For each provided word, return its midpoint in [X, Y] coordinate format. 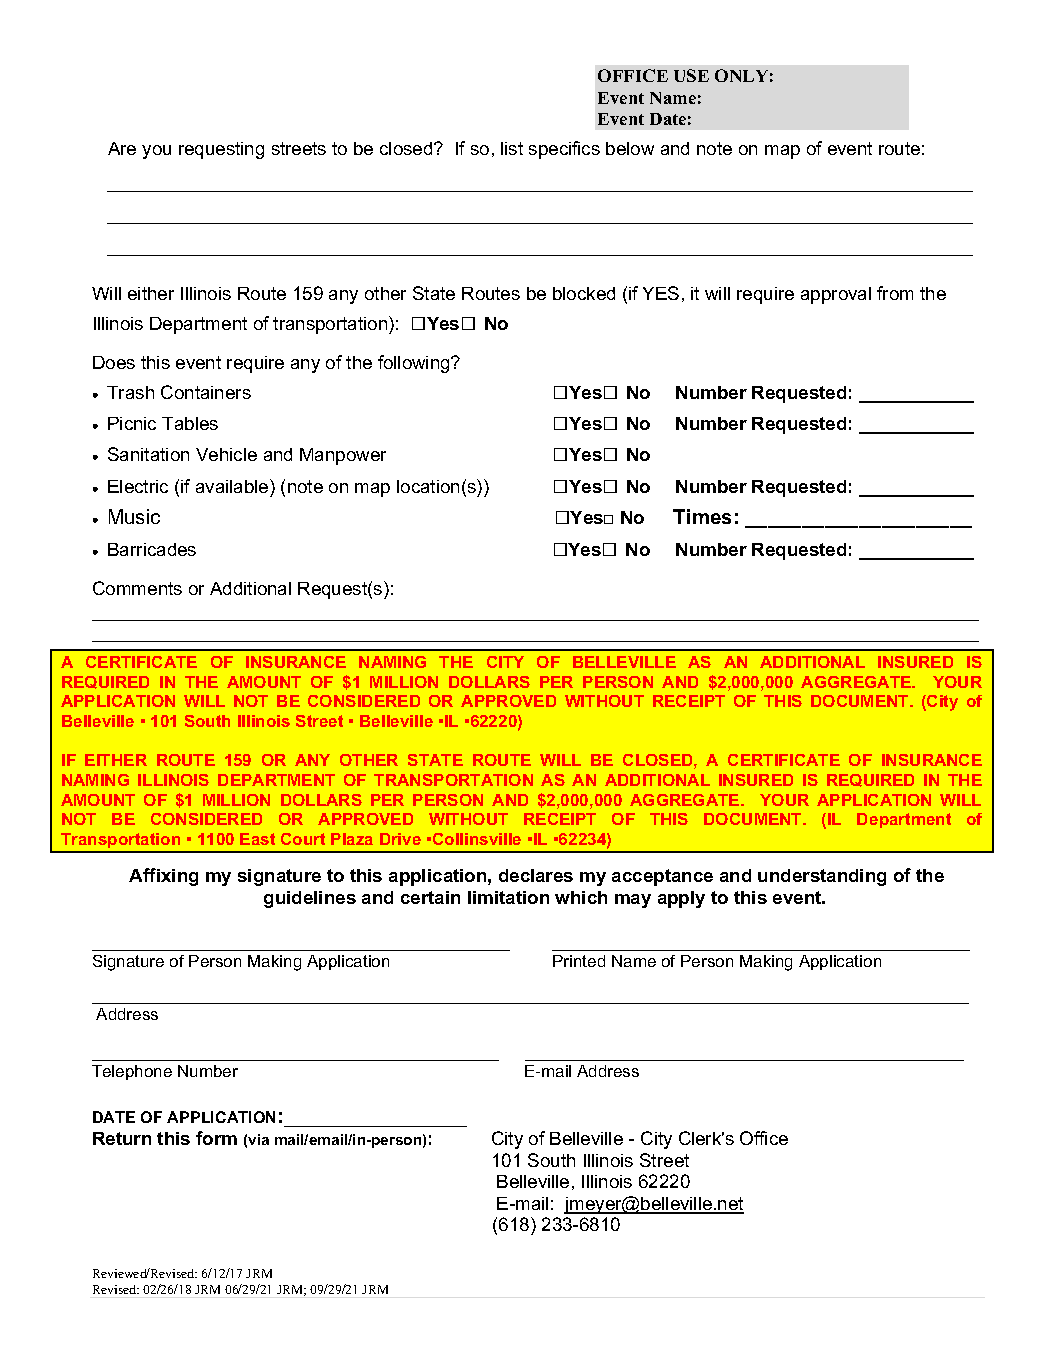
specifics [564, 150]
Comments [137, 588]
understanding [822, 877]
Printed [579, 961]
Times [702, 516]
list [512, 148]
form [216, 1138]
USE [691, 75]
